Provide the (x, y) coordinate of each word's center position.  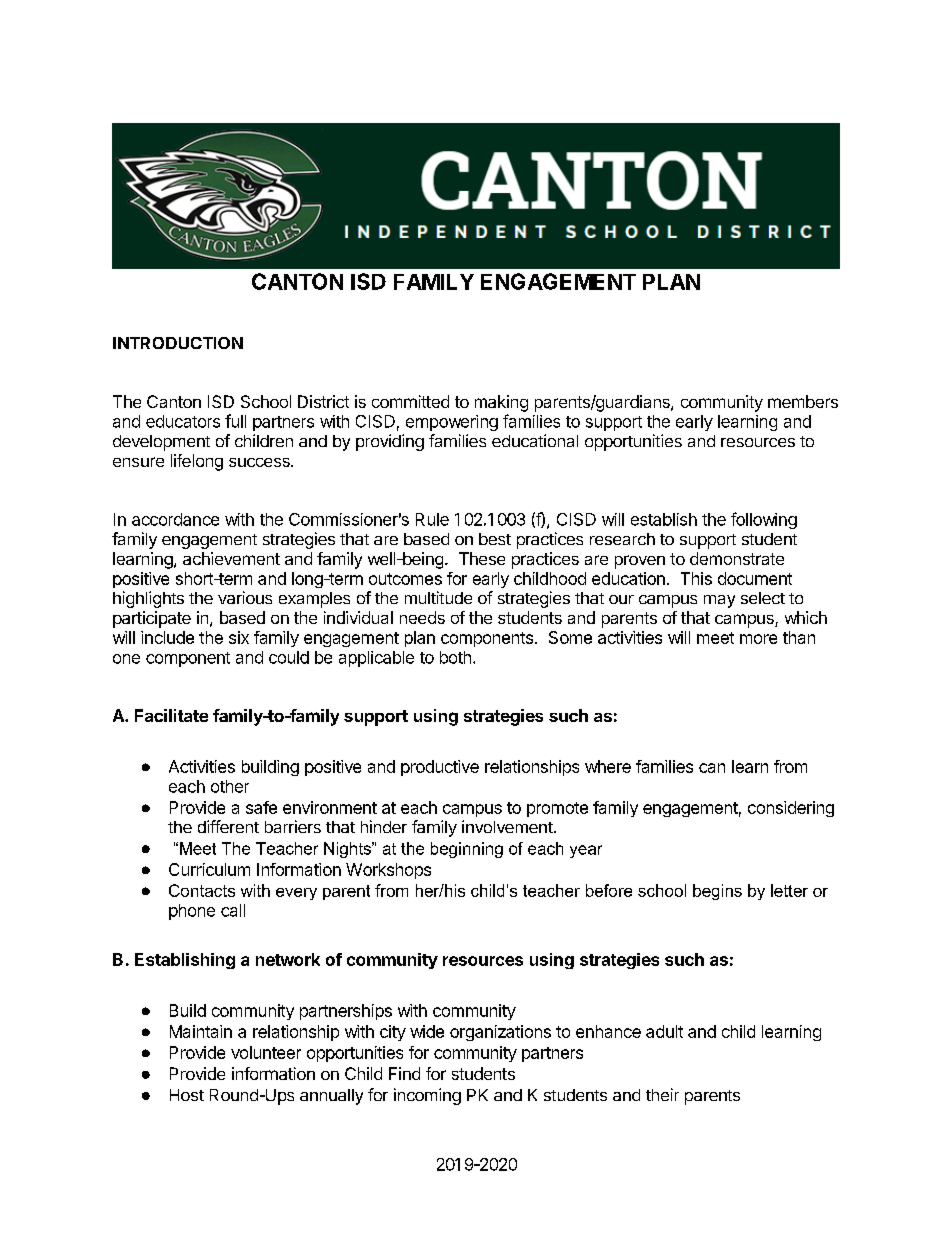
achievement (231, 558)
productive (440, 768)
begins (717, 892)
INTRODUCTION (178, 343)
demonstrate (737, 558)
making (501, 403)
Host (187, 1095)
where (608, 766)
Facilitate (171, 715)
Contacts (202, 890)
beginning (467, 850)
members (803, 401)
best (495, 539)
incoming (427, 1096)
